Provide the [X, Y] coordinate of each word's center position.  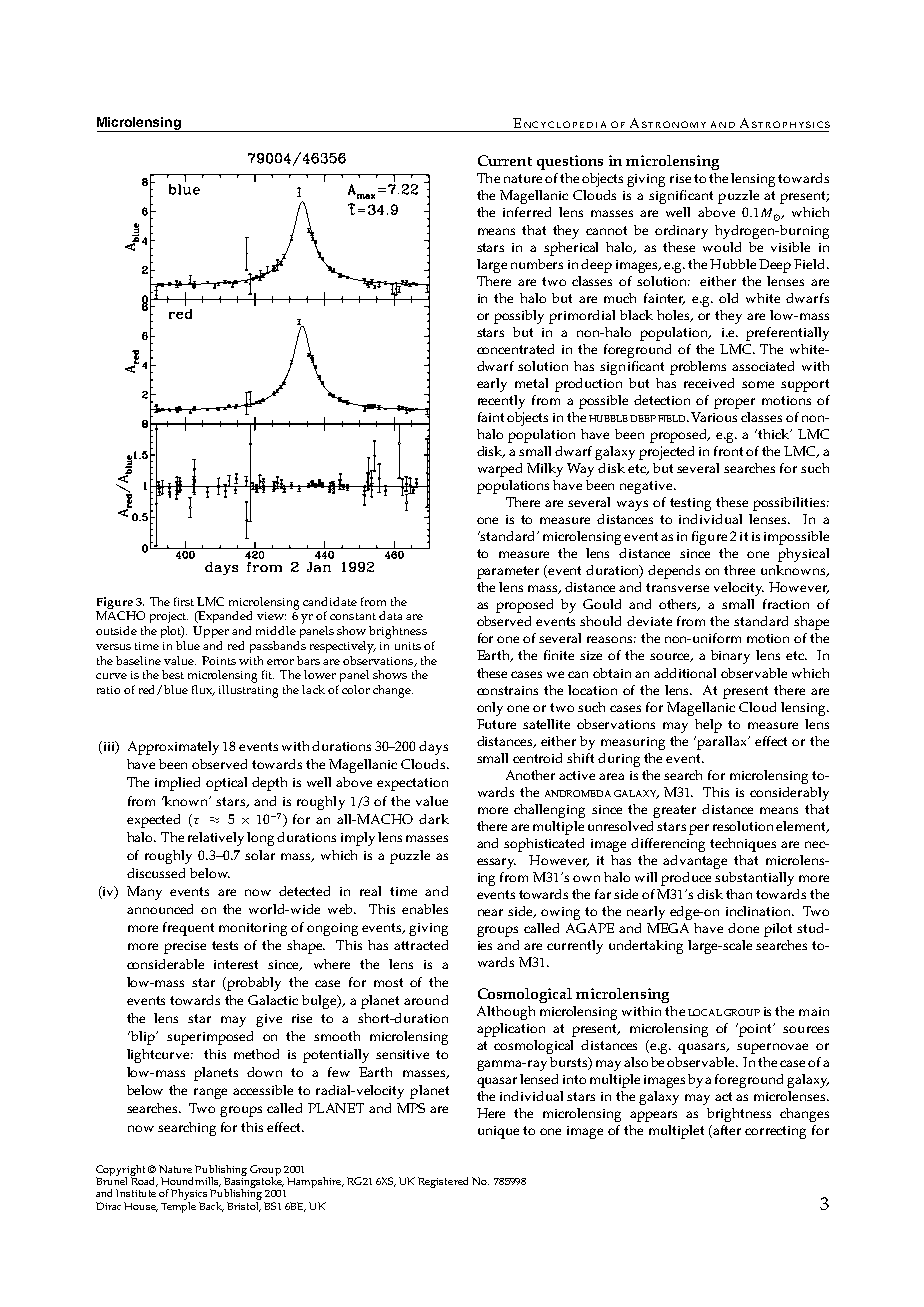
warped [500, 470]
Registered [443, 1182]
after [727, 1130]
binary [730, 657]
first [184, 601]
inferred [527, 212]
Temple [178, 1206]
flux [203, 690]
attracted [421, 945]
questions [570, 162]
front [730, 451]
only [490, 709]
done [743, 928]
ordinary [681, 232]
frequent [188, 929]
